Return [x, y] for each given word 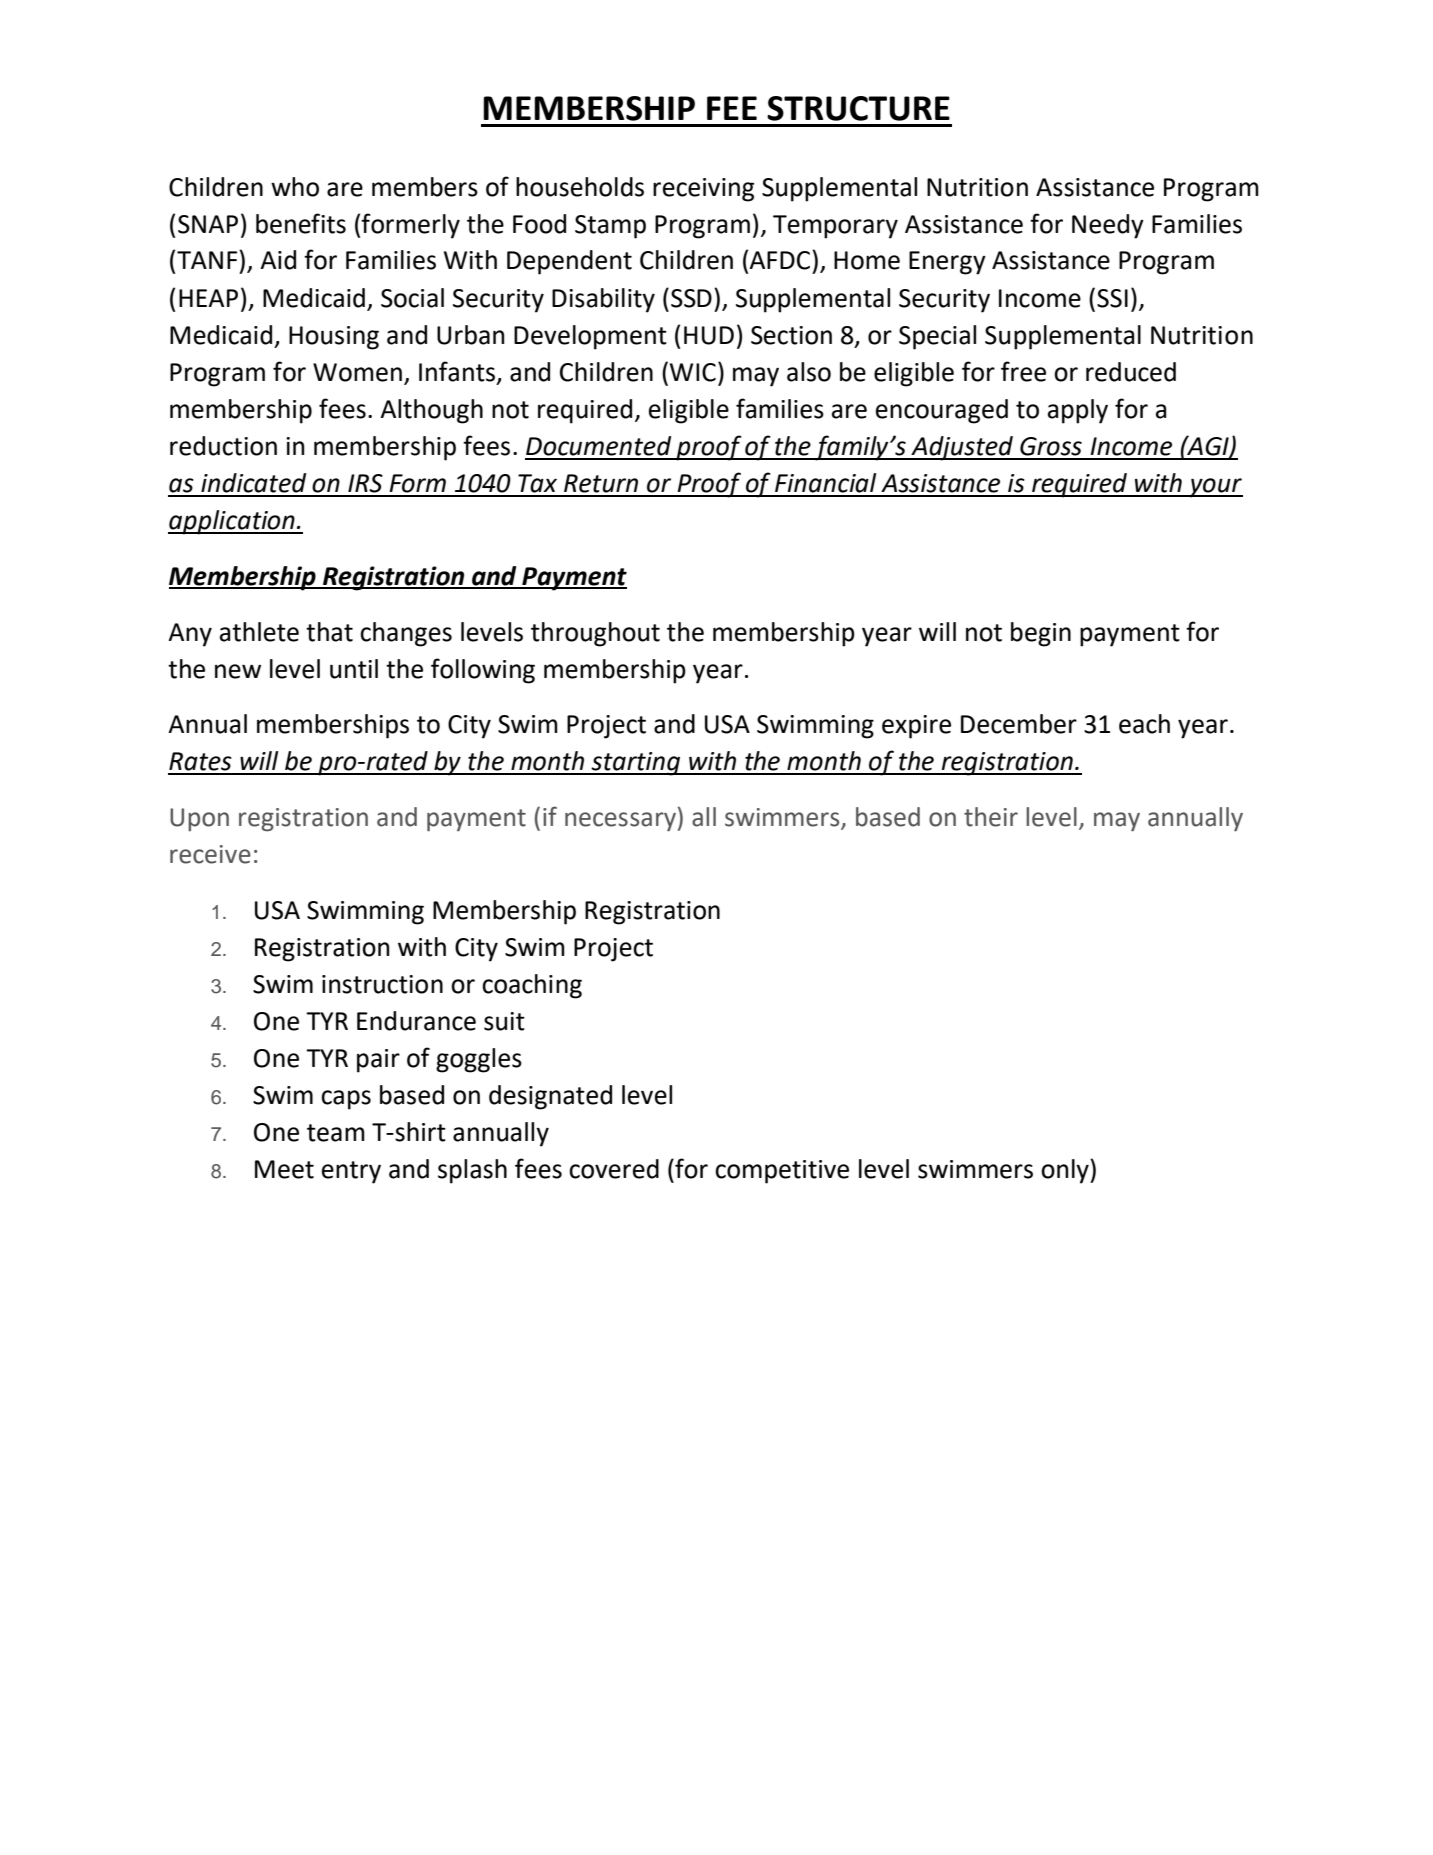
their [991, 817]
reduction [223, 446]
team [336, 1133]
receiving [703, 190]
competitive [782, 1172]
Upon [199, 819]
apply [1078, 411]
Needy [1108, 226]
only [1066, 1171]
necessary [622, 821]
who [295, 187]
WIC [693, 372]
